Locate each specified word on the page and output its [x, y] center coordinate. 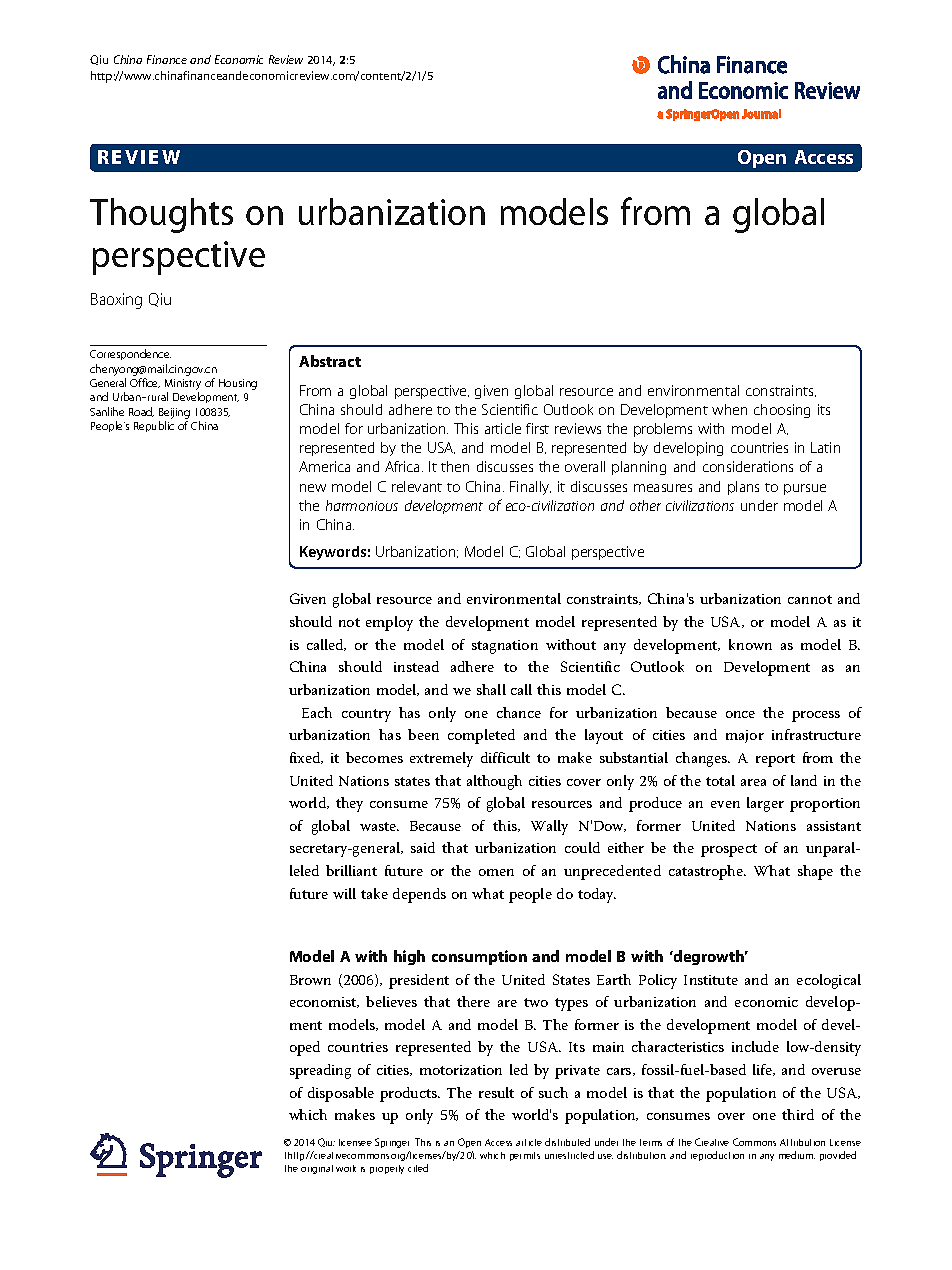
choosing [782, 411]
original [317, 1169]
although [494, 782]
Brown [310, 980]
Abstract [330, 361]
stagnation [505, 647]
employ [389, 623]
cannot [810, 599]
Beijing [174, 413]
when [729, 409]
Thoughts [161, 215]
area [753, 782]
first [537, 428]
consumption [479, 957]
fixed [306, 758]
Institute [711, 980]
